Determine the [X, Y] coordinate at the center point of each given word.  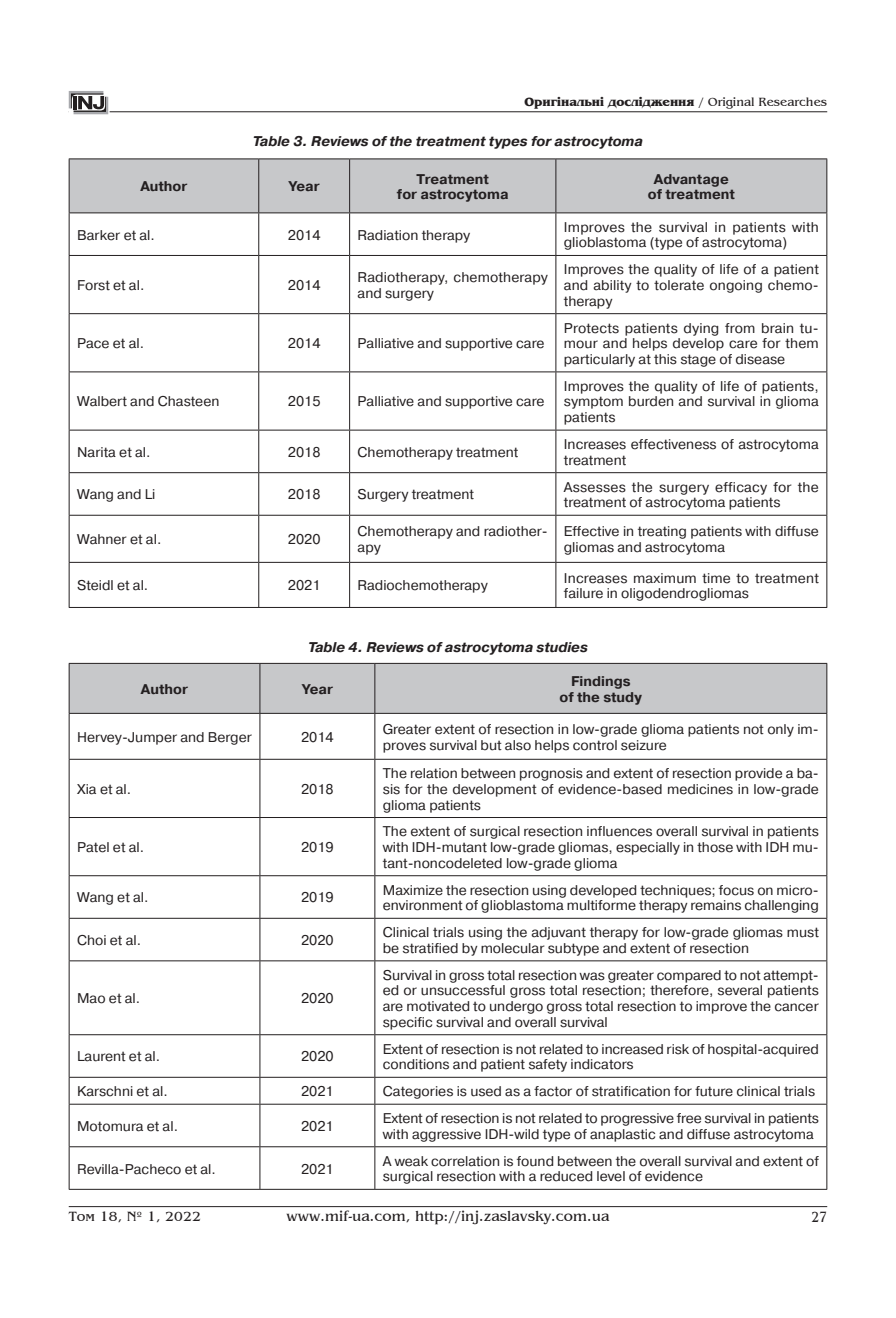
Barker [99, 235]
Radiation [388, 235]
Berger [230, 738]
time [716, 578]
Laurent [102, 1056]
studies [562, 647]
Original [731, 103]
